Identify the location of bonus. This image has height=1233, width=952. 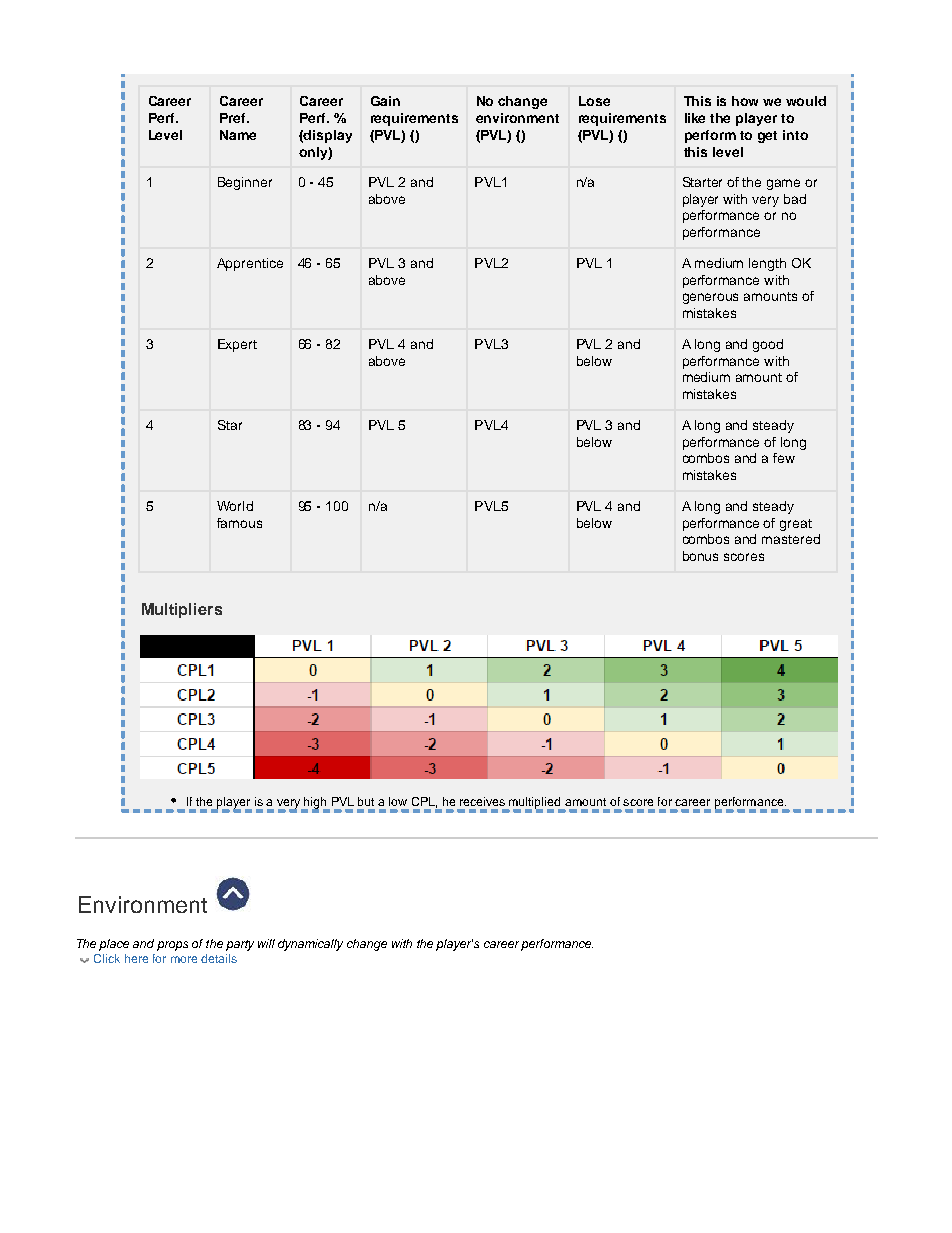
(700, 556).
